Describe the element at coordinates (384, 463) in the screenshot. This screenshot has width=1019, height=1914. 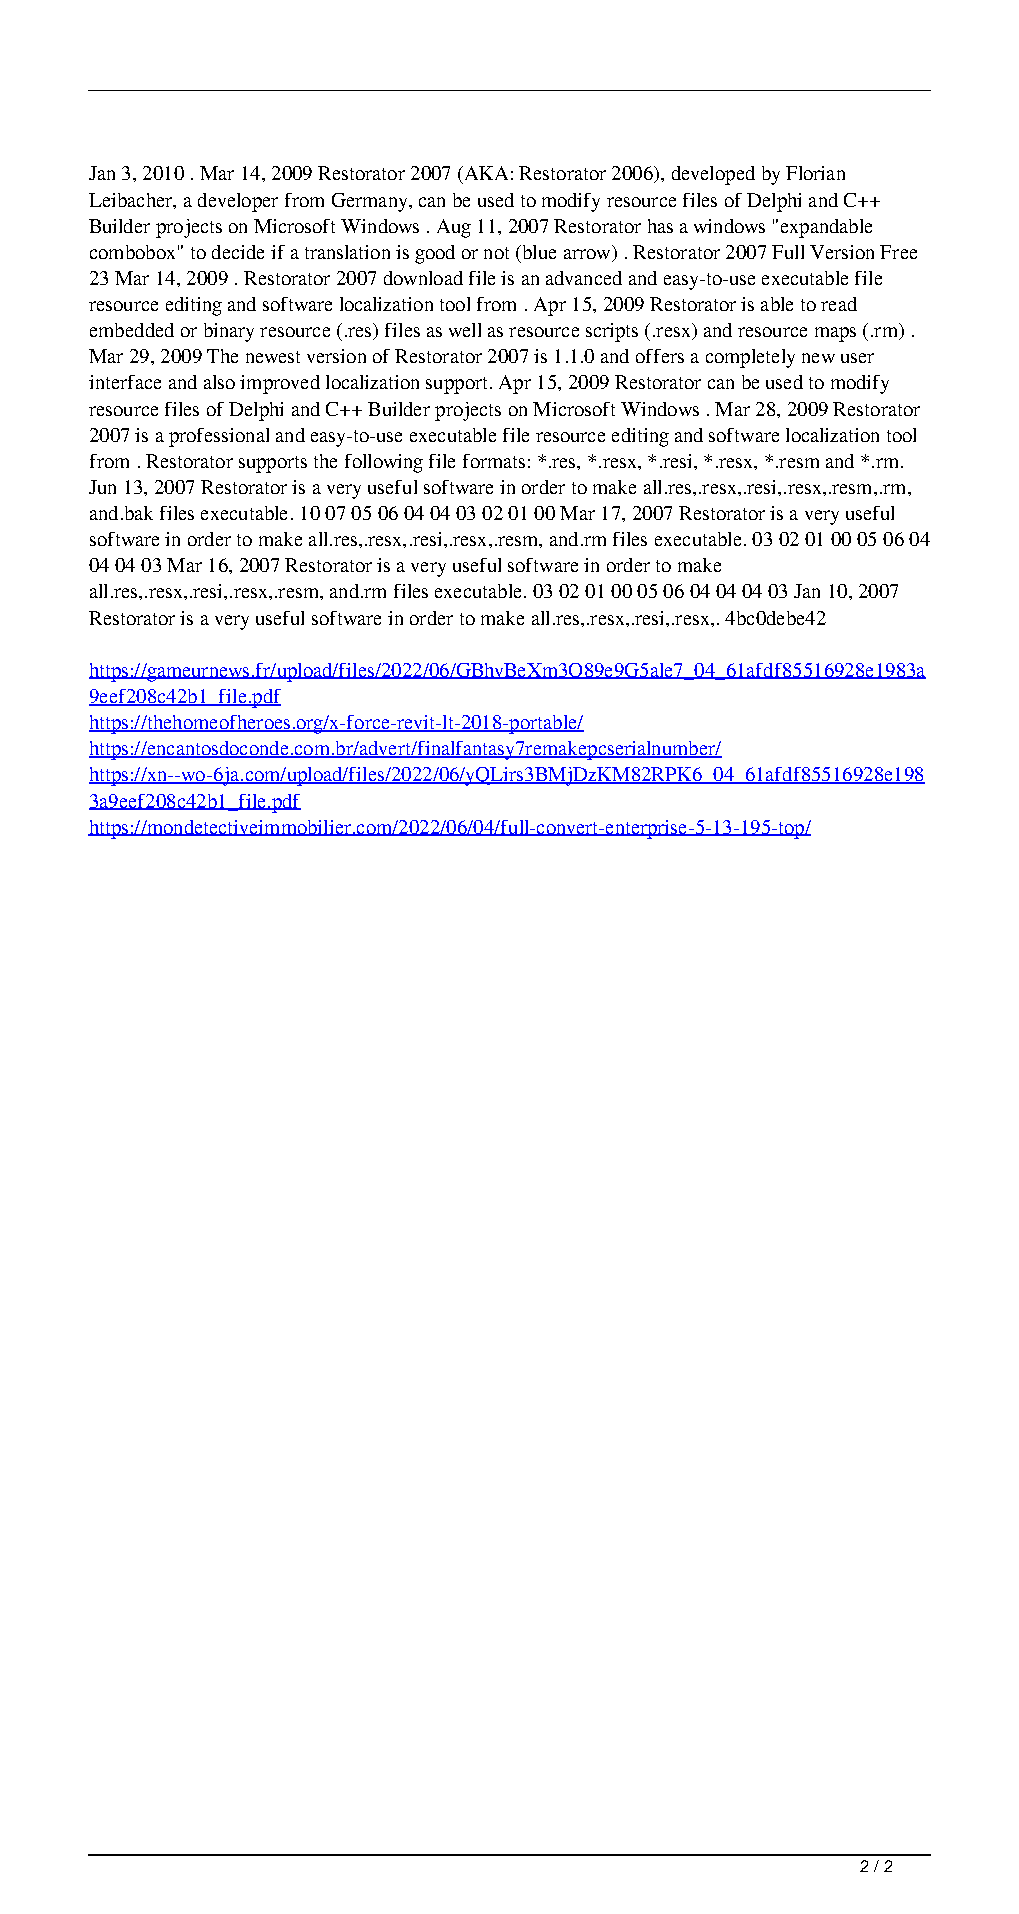
I see `following` at that location.
